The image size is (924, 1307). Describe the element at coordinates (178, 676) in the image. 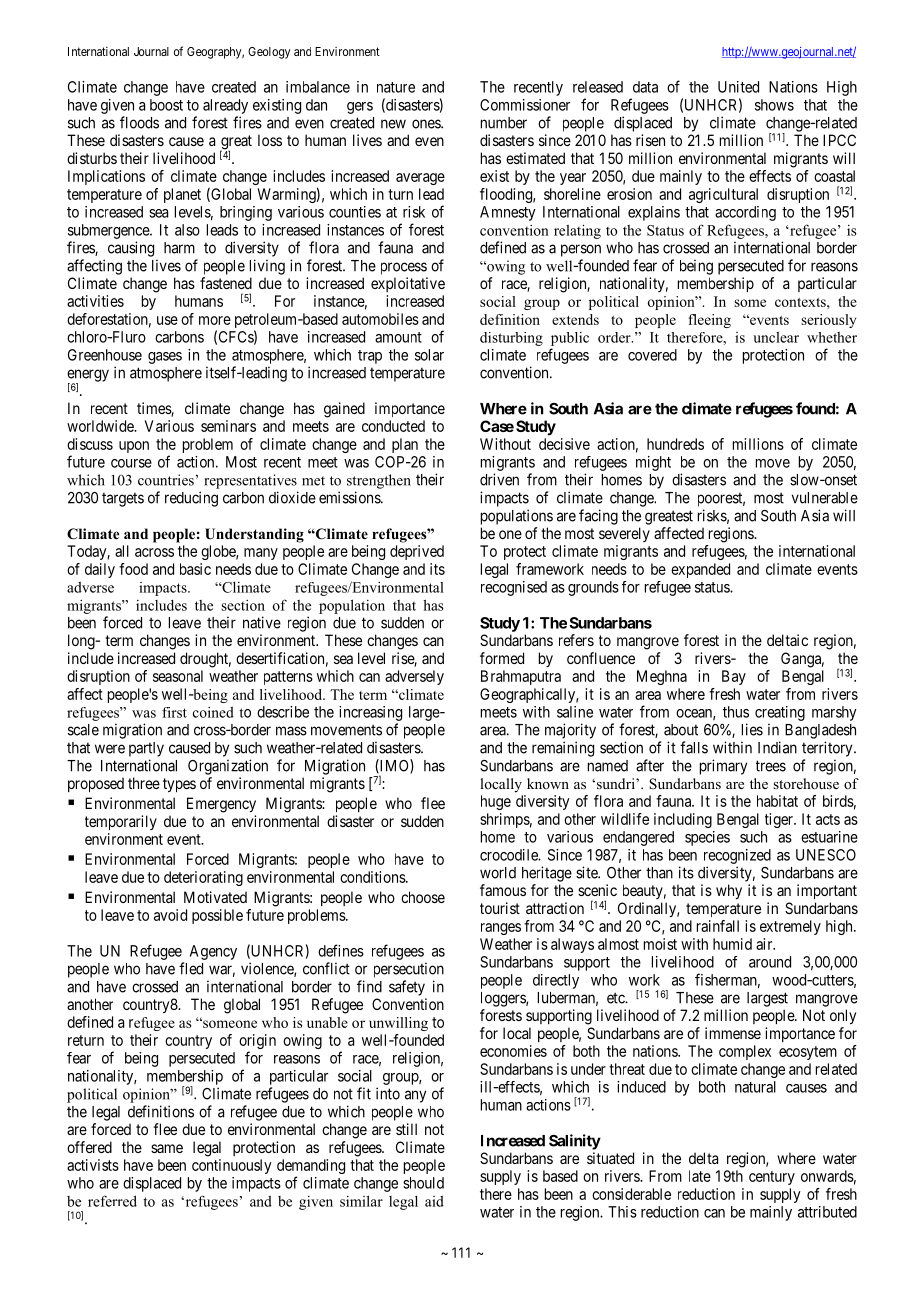

I see `seasonal` at that location.
